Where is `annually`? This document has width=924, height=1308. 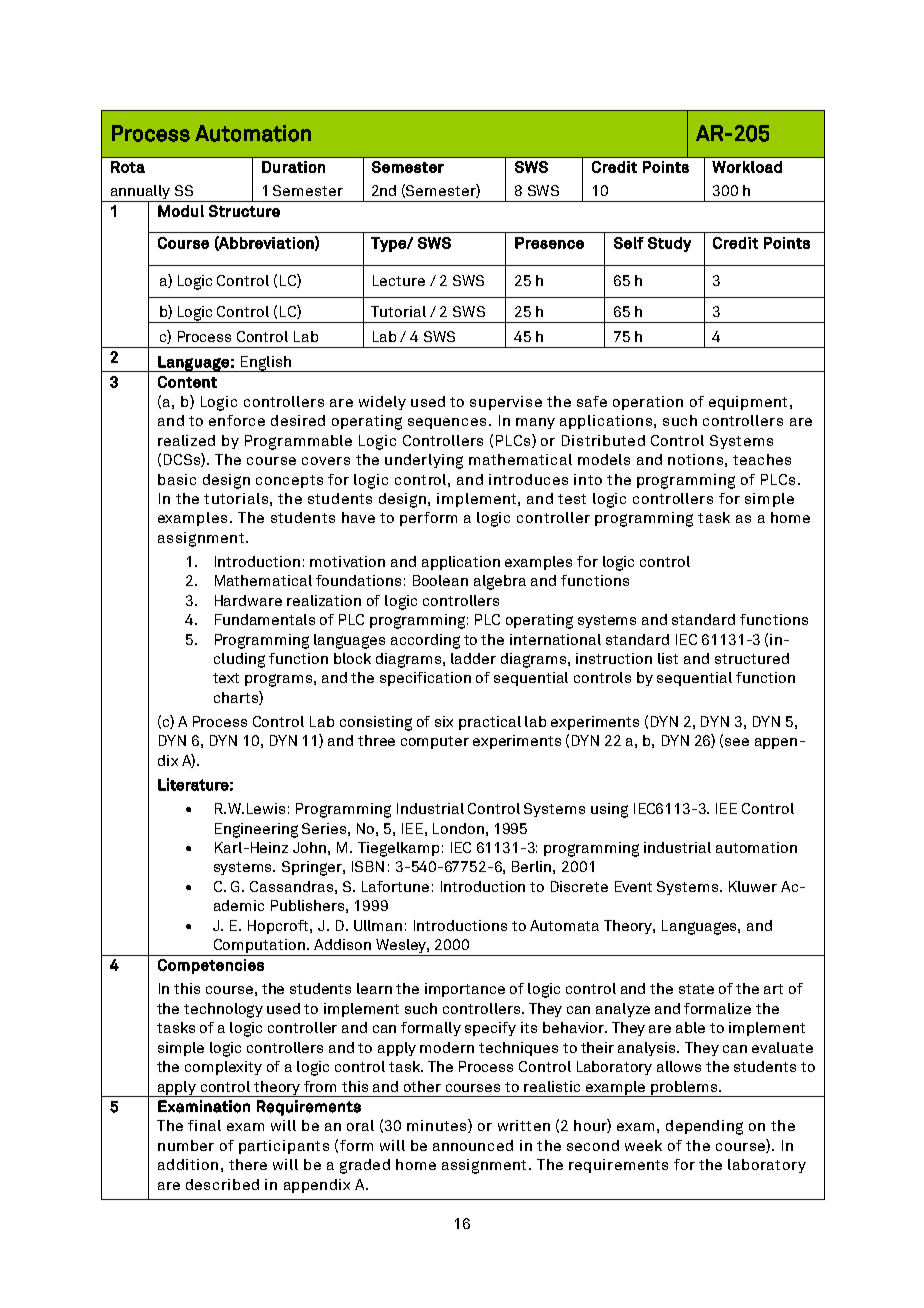
annually is located at coordinates (140, 193).
